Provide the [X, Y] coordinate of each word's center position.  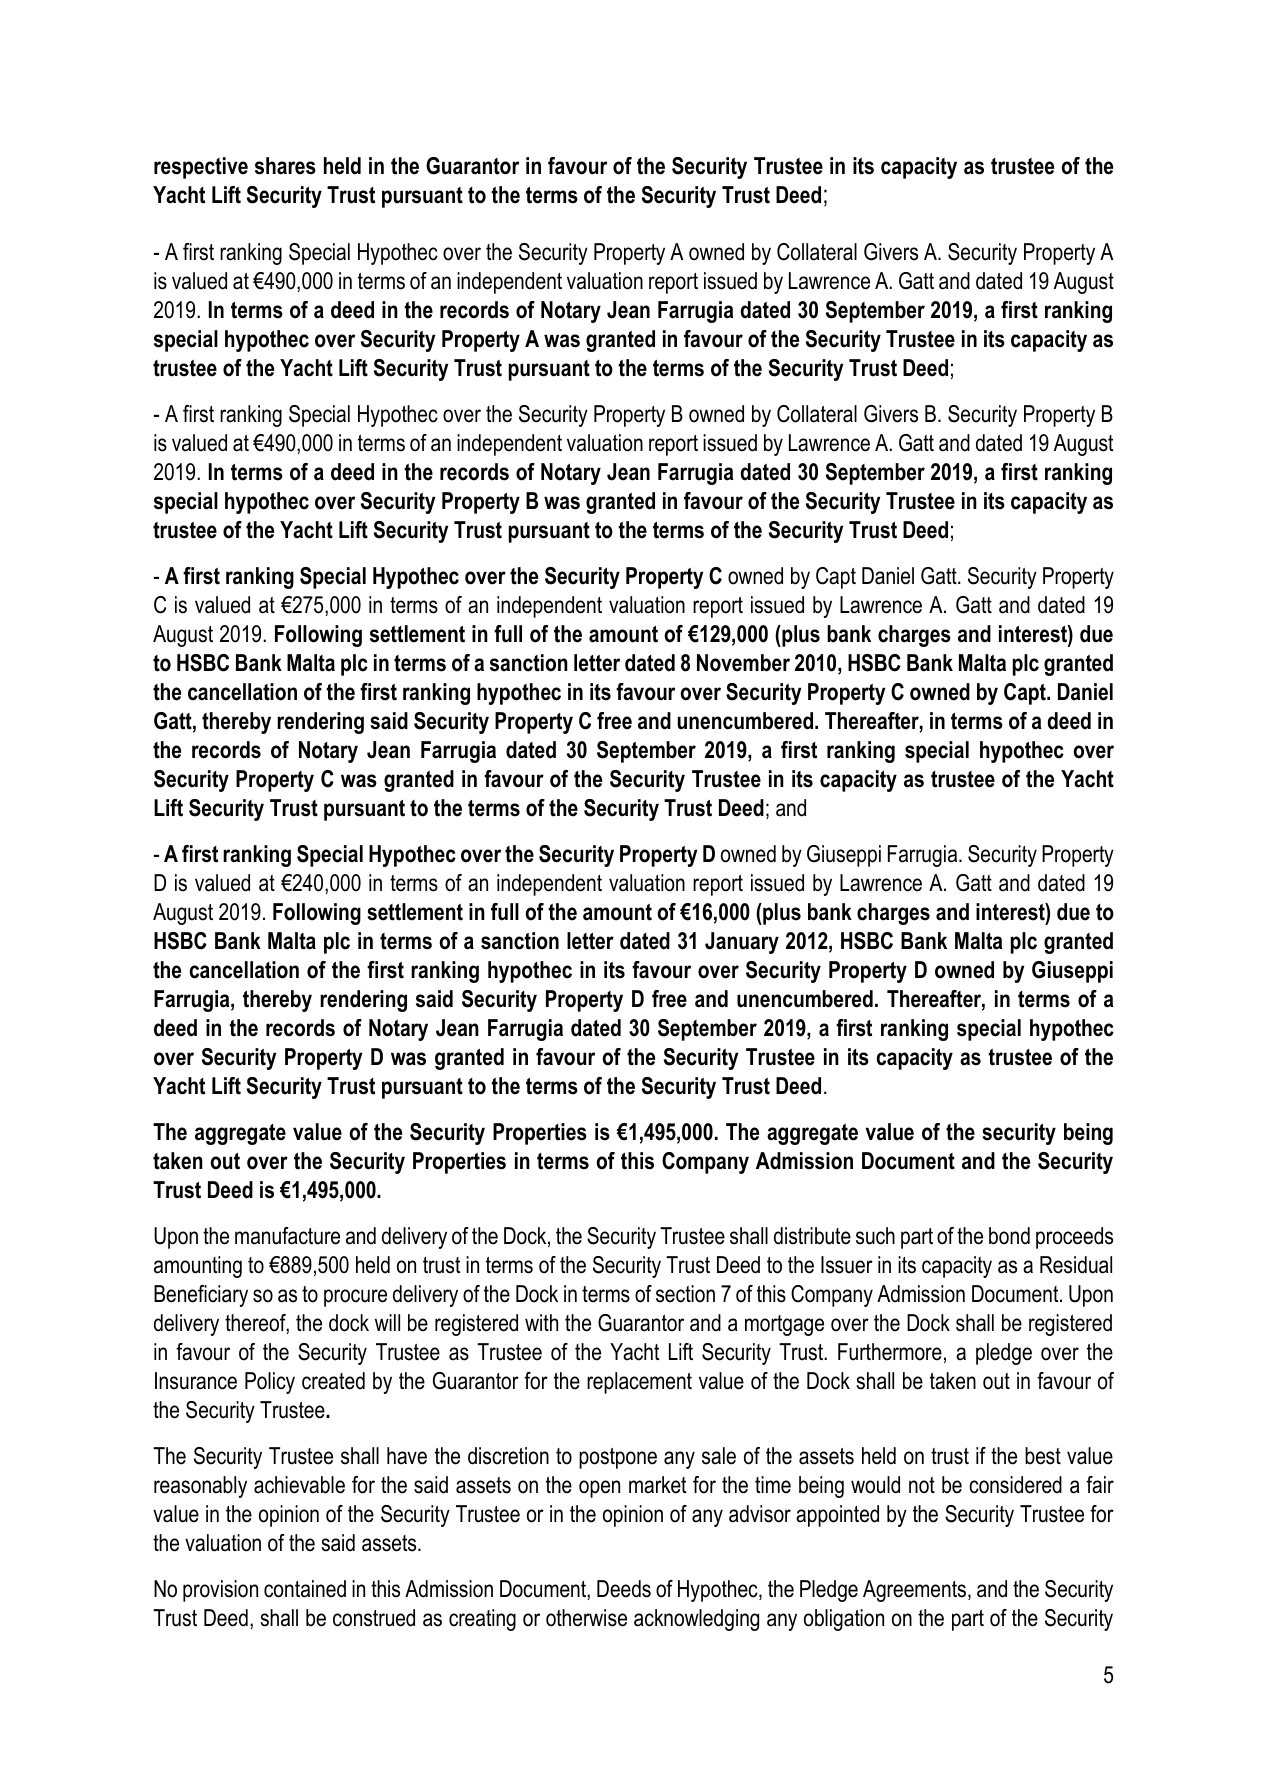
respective [201, 168]
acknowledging [696, 1620]
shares [285, 166]
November [743, 663]
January [742, 943]
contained [305, 1589]
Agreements [916, 1591]
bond [1009, 1236]
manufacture [287, 1236]
